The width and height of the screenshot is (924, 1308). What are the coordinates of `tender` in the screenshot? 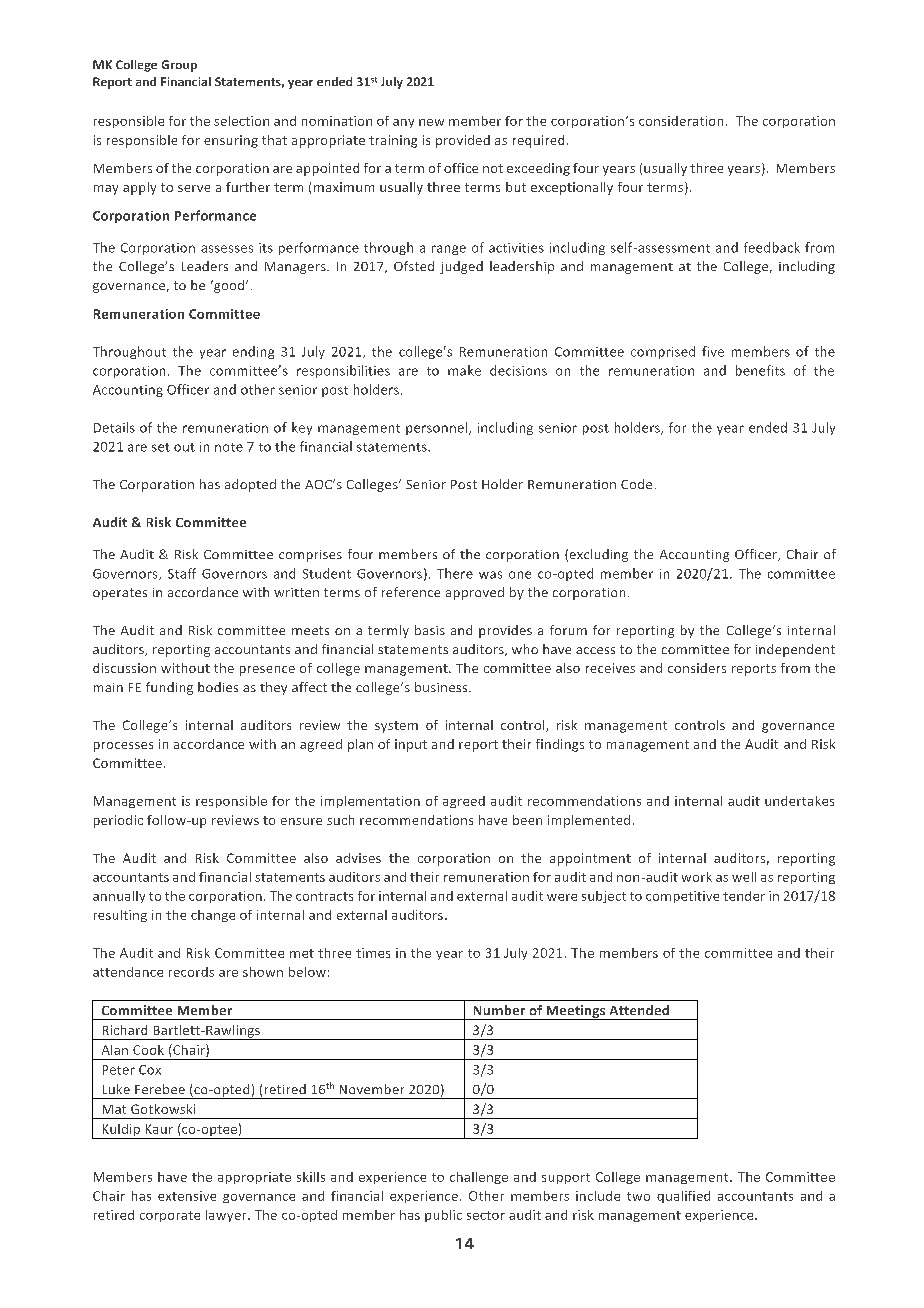 It's located at (744, 896).
